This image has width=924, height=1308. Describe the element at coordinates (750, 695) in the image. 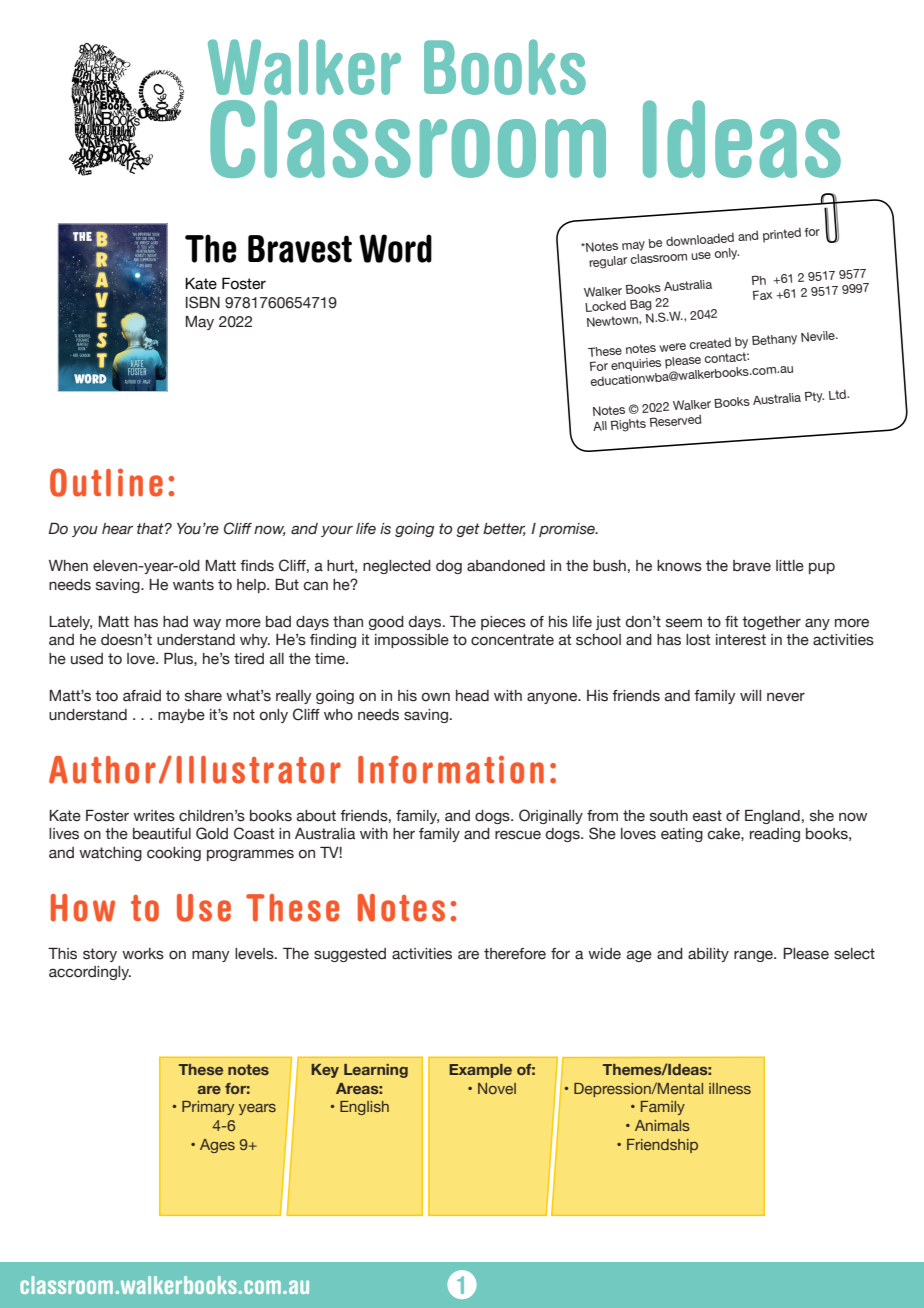

I see `will` at that location.
